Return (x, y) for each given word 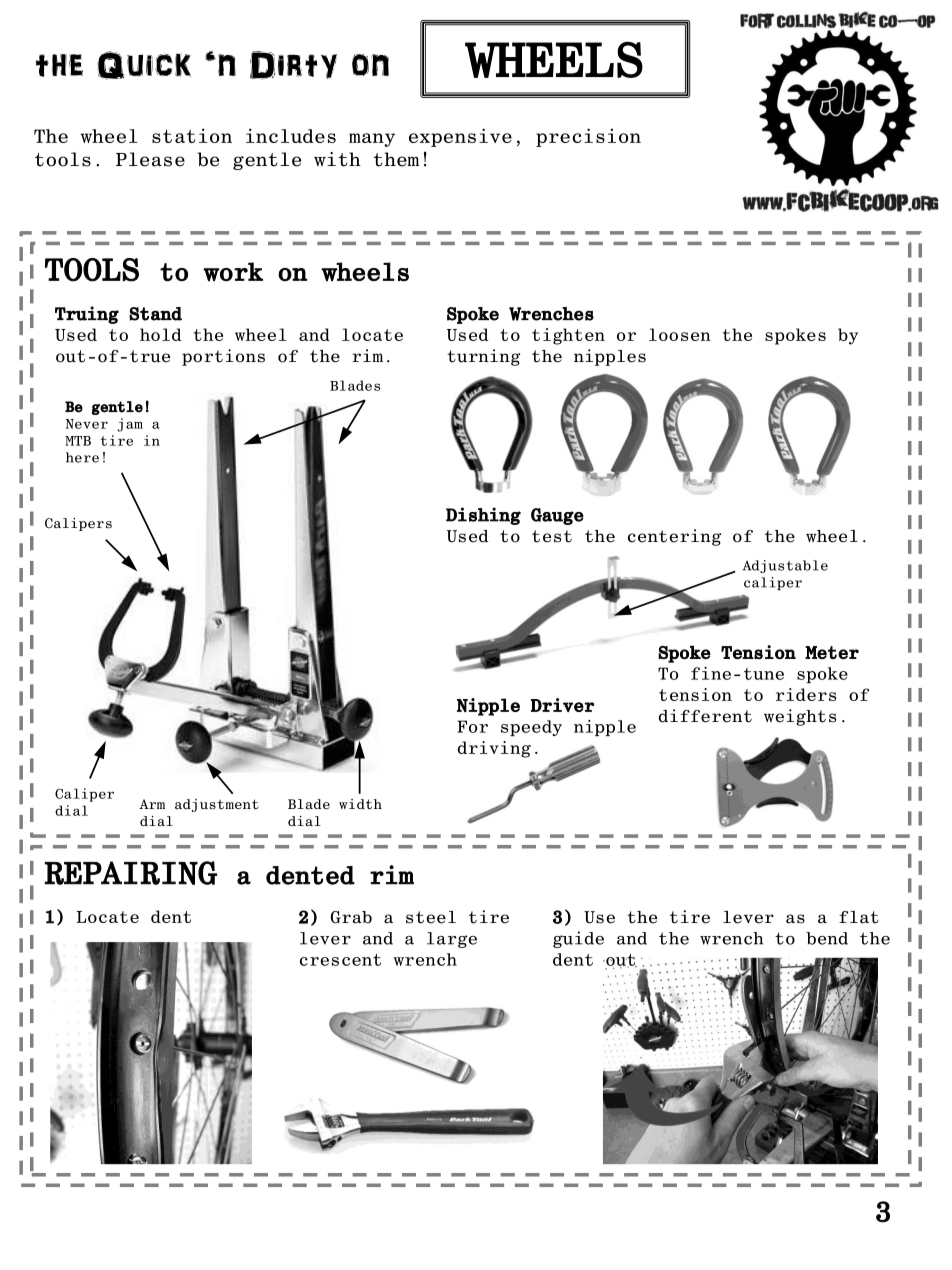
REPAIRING (131, 873)
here (82, 457)
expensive (460, 137)
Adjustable (785, 566)
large (452, 940)
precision (588, 137)
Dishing (483, 516)
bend (827, 938)
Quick (144, 65)
